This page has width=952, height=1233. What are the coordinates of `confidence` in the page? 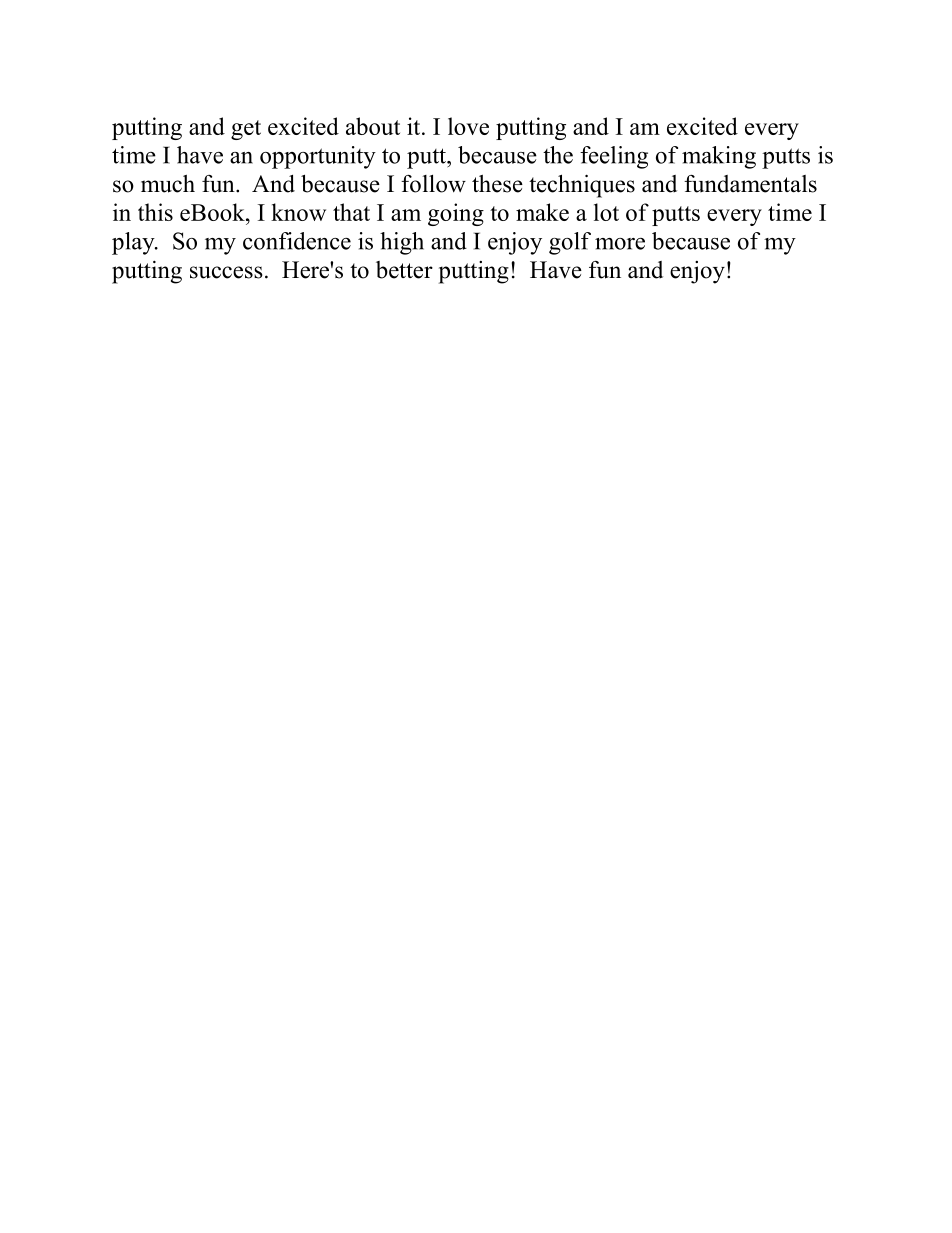 It's located at (297, 241).
